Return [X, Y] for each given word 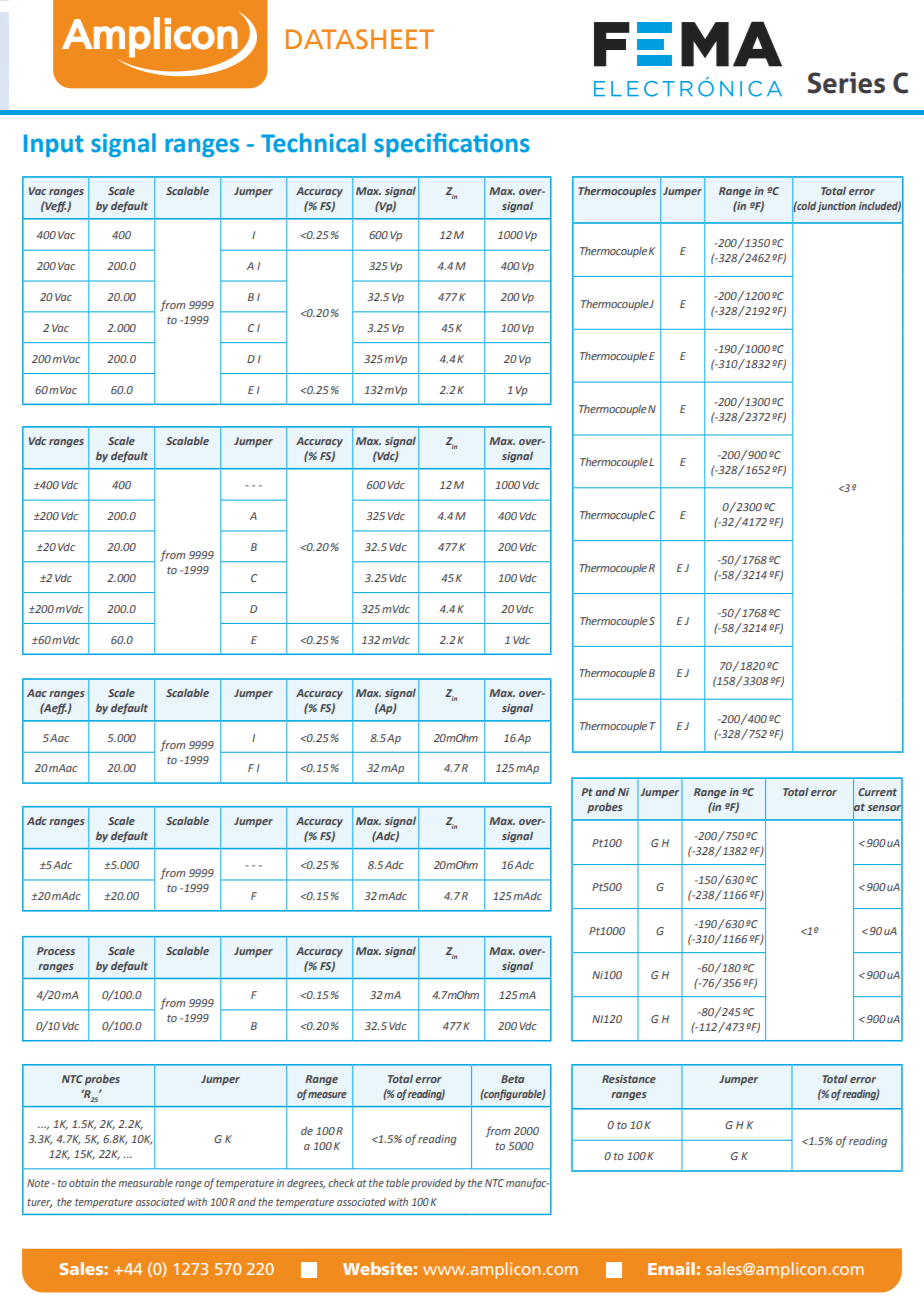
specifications [452, 145]
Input [54, 145]
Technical [313, 143]
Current [877, 792]
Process [56, 951]
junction [836, 207]
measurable [145, 1183]
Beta [513, 1079]
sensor [885, 808]
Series [846, 83]
